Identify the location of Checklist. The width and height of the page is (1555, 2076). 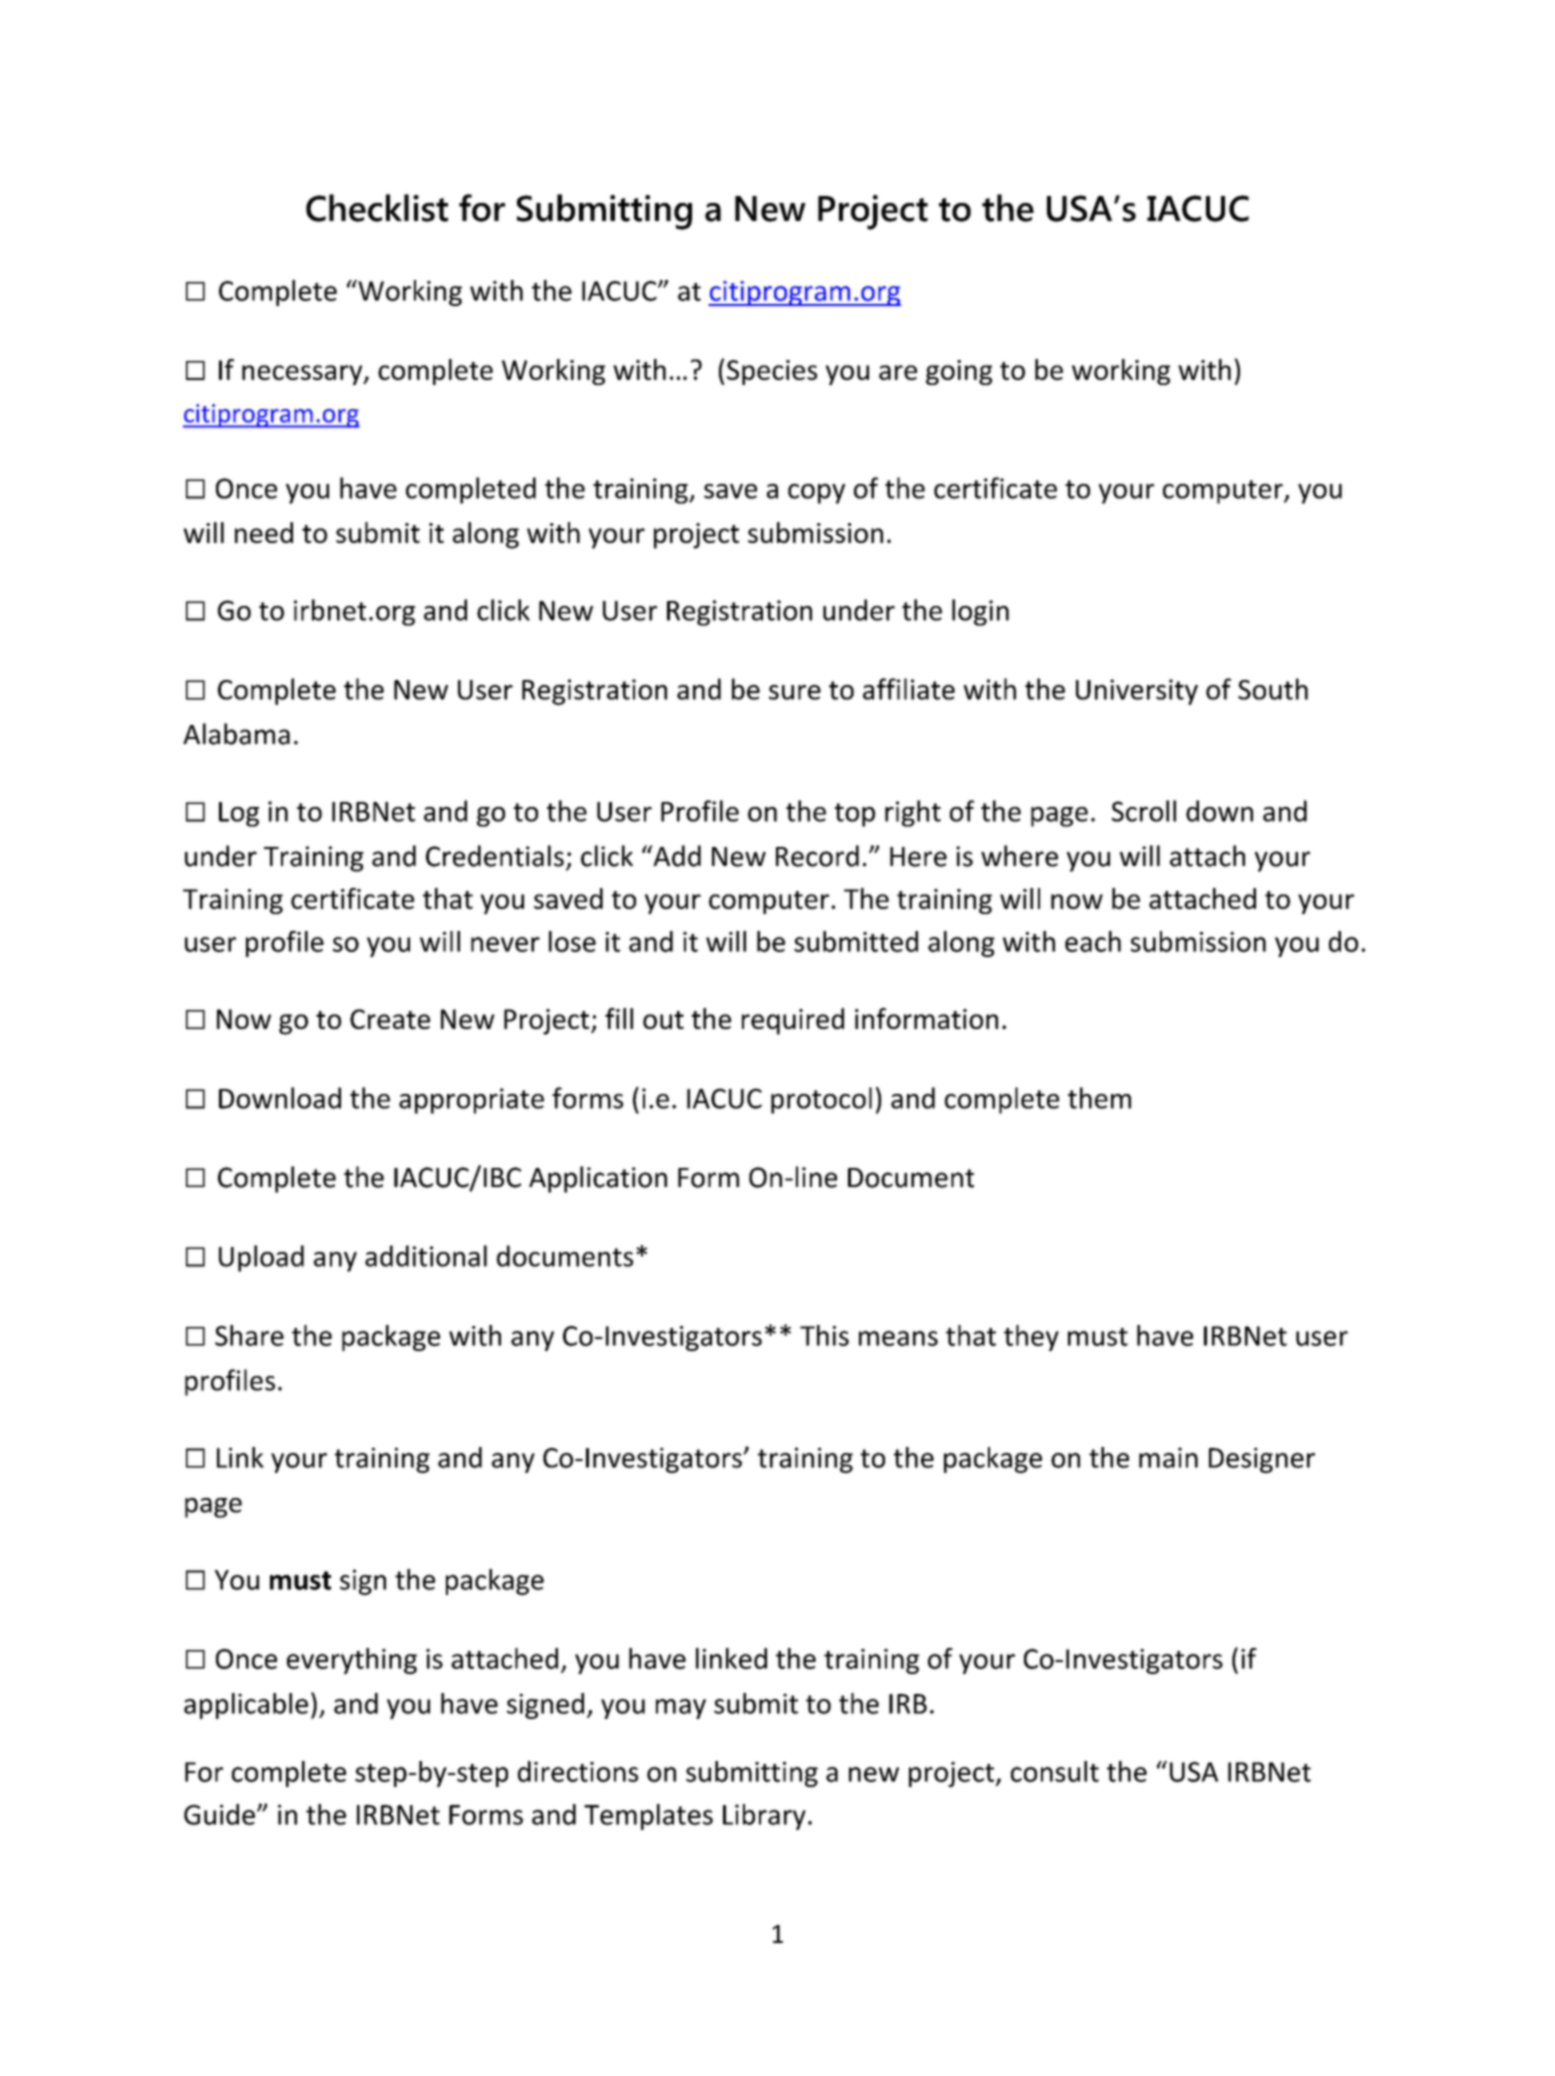
(377, 208).
